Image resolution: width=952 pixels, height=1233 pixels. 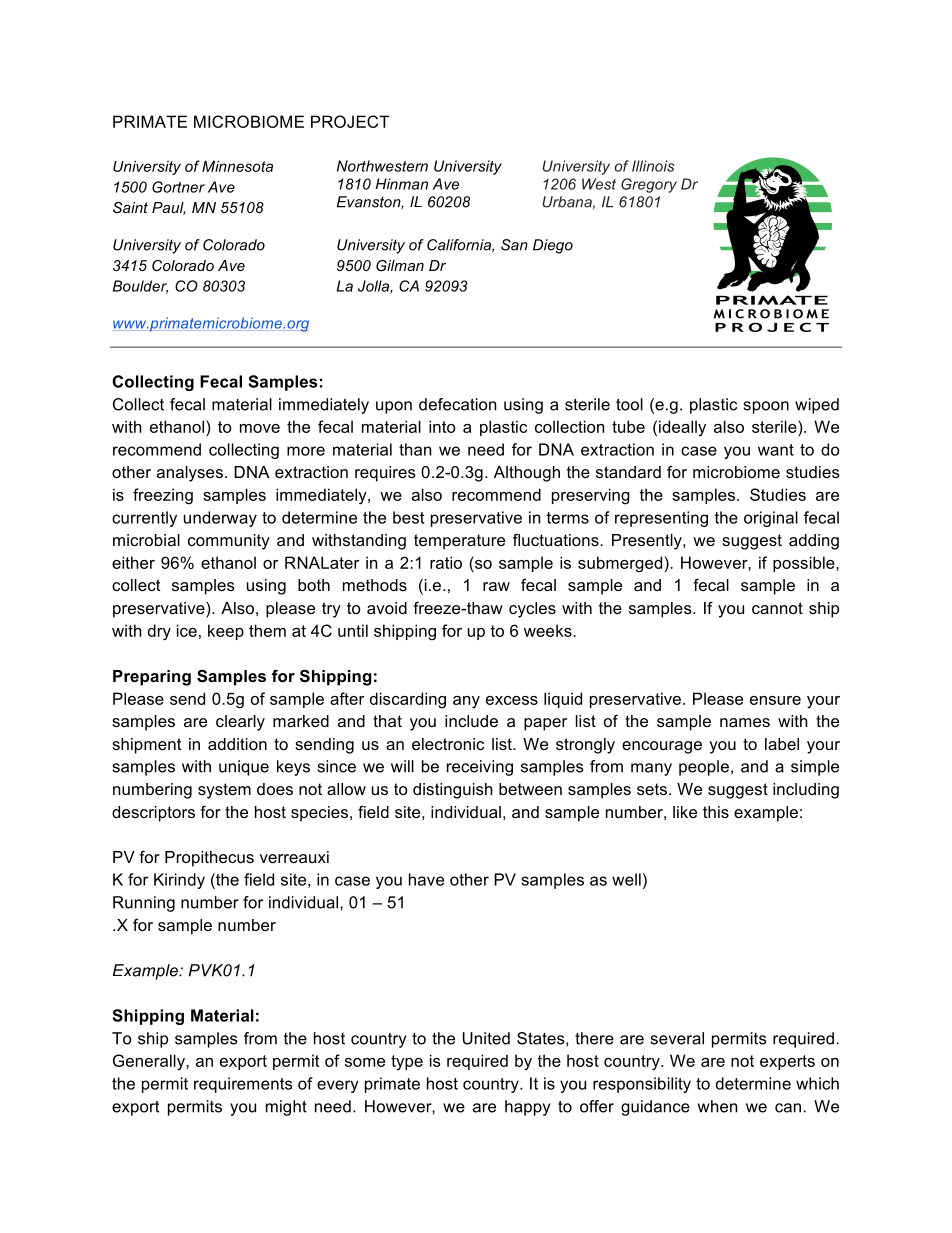 I want to click on requirements, so click(x=243, y=1085).
